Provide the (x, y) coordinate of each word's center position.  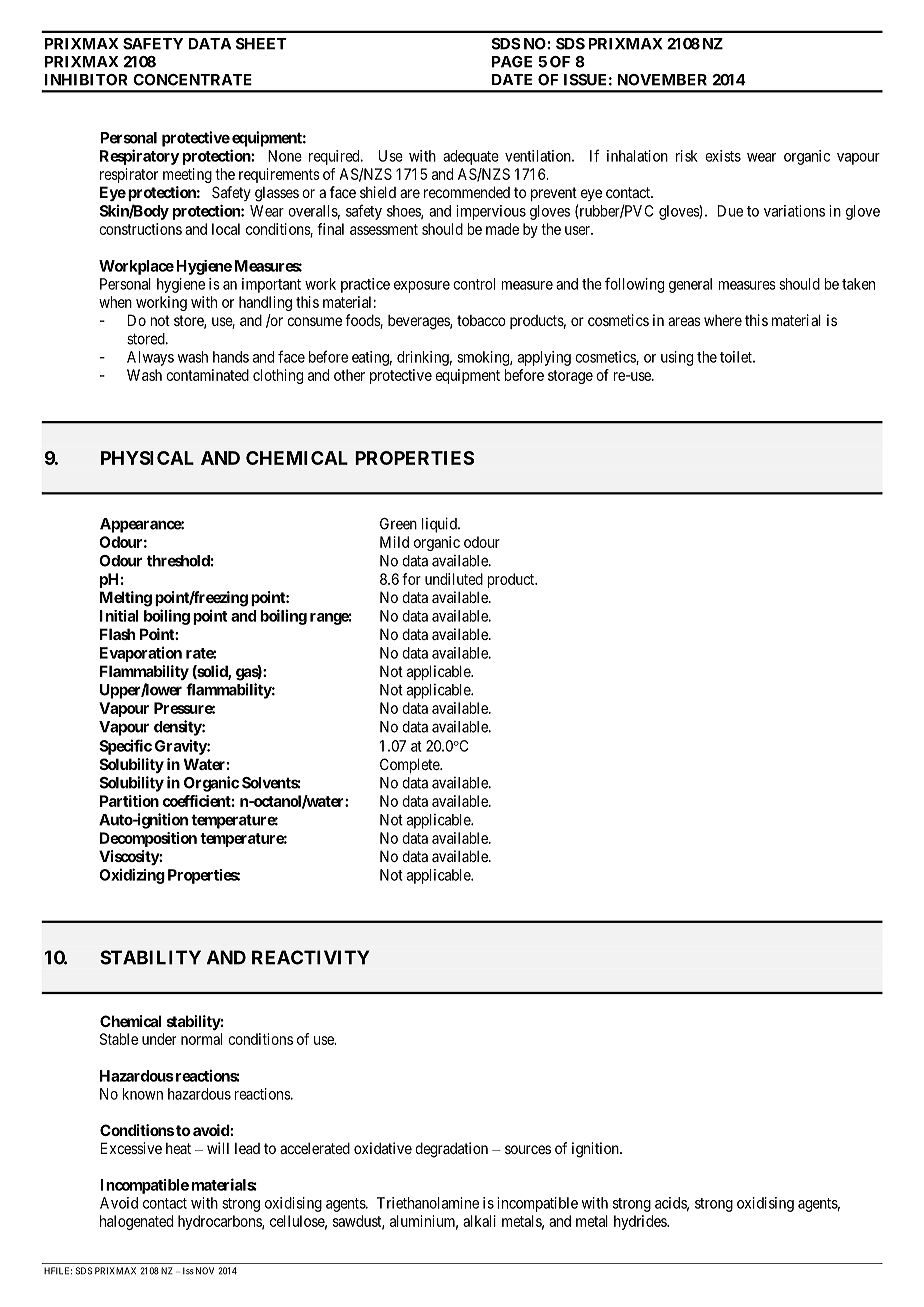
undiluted (454, 579)
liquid (440, 525)
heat (178, 1148)
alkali (479, 1221)
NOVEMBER (662, 80)
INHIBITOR (86, 80)
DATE (512, 79)
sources (528, 1149)
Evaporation (141, 654)
